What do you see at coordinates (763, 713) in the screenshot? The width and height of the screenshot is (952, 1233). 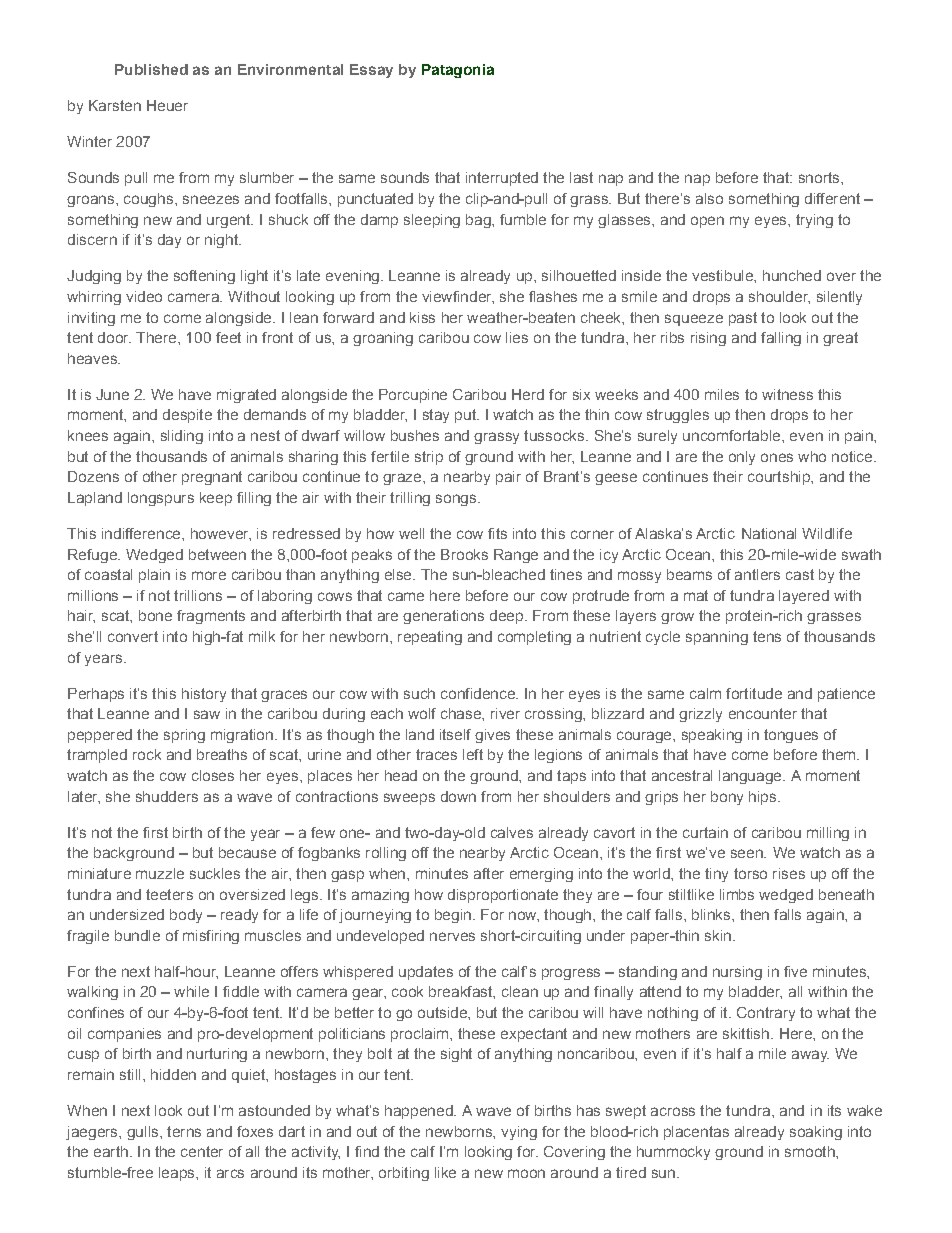 I see `encounter` at bounding box center [763, 713].
